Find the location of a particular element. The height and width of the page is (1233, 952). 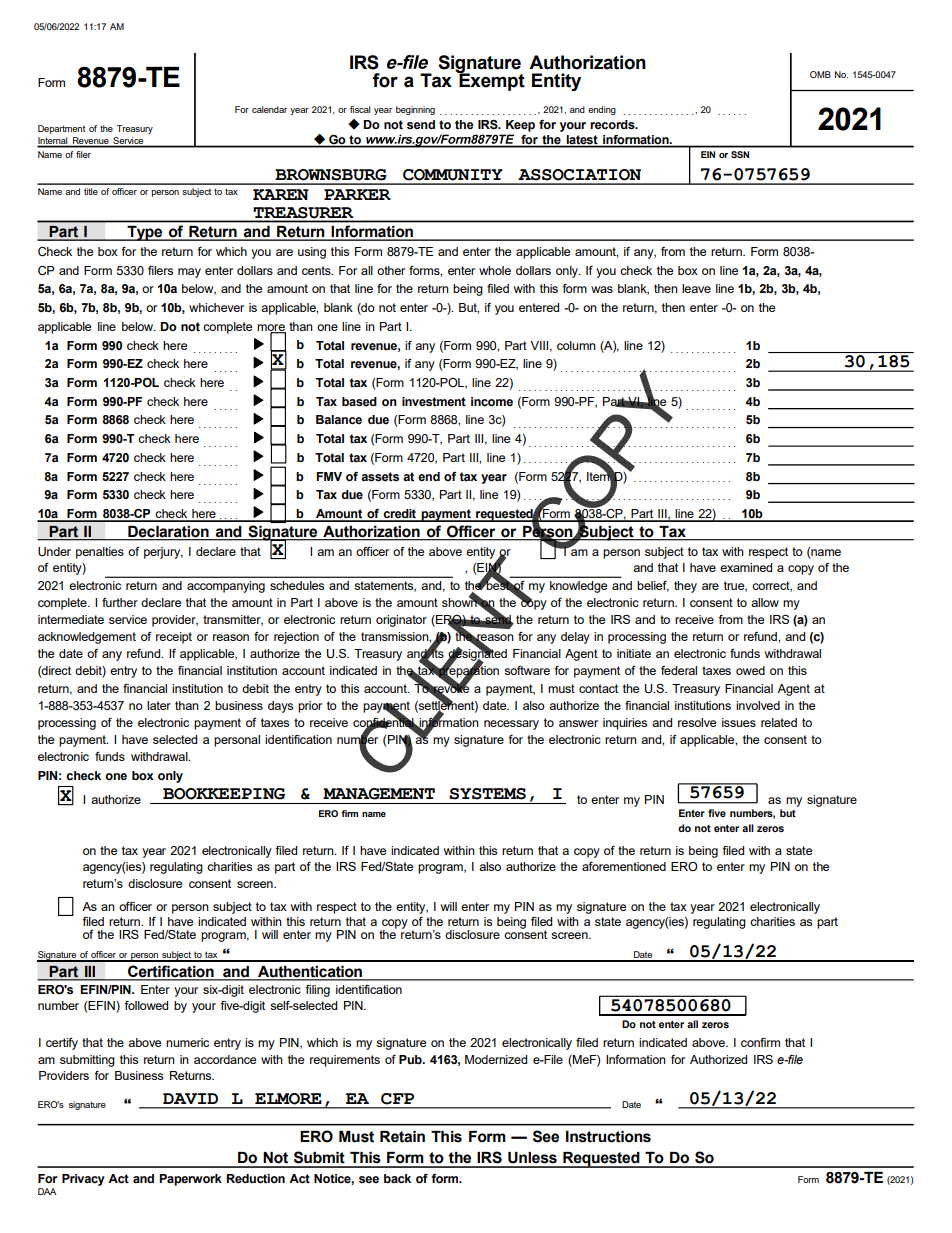

Paperwork is located at coordinates (190, 1180).
